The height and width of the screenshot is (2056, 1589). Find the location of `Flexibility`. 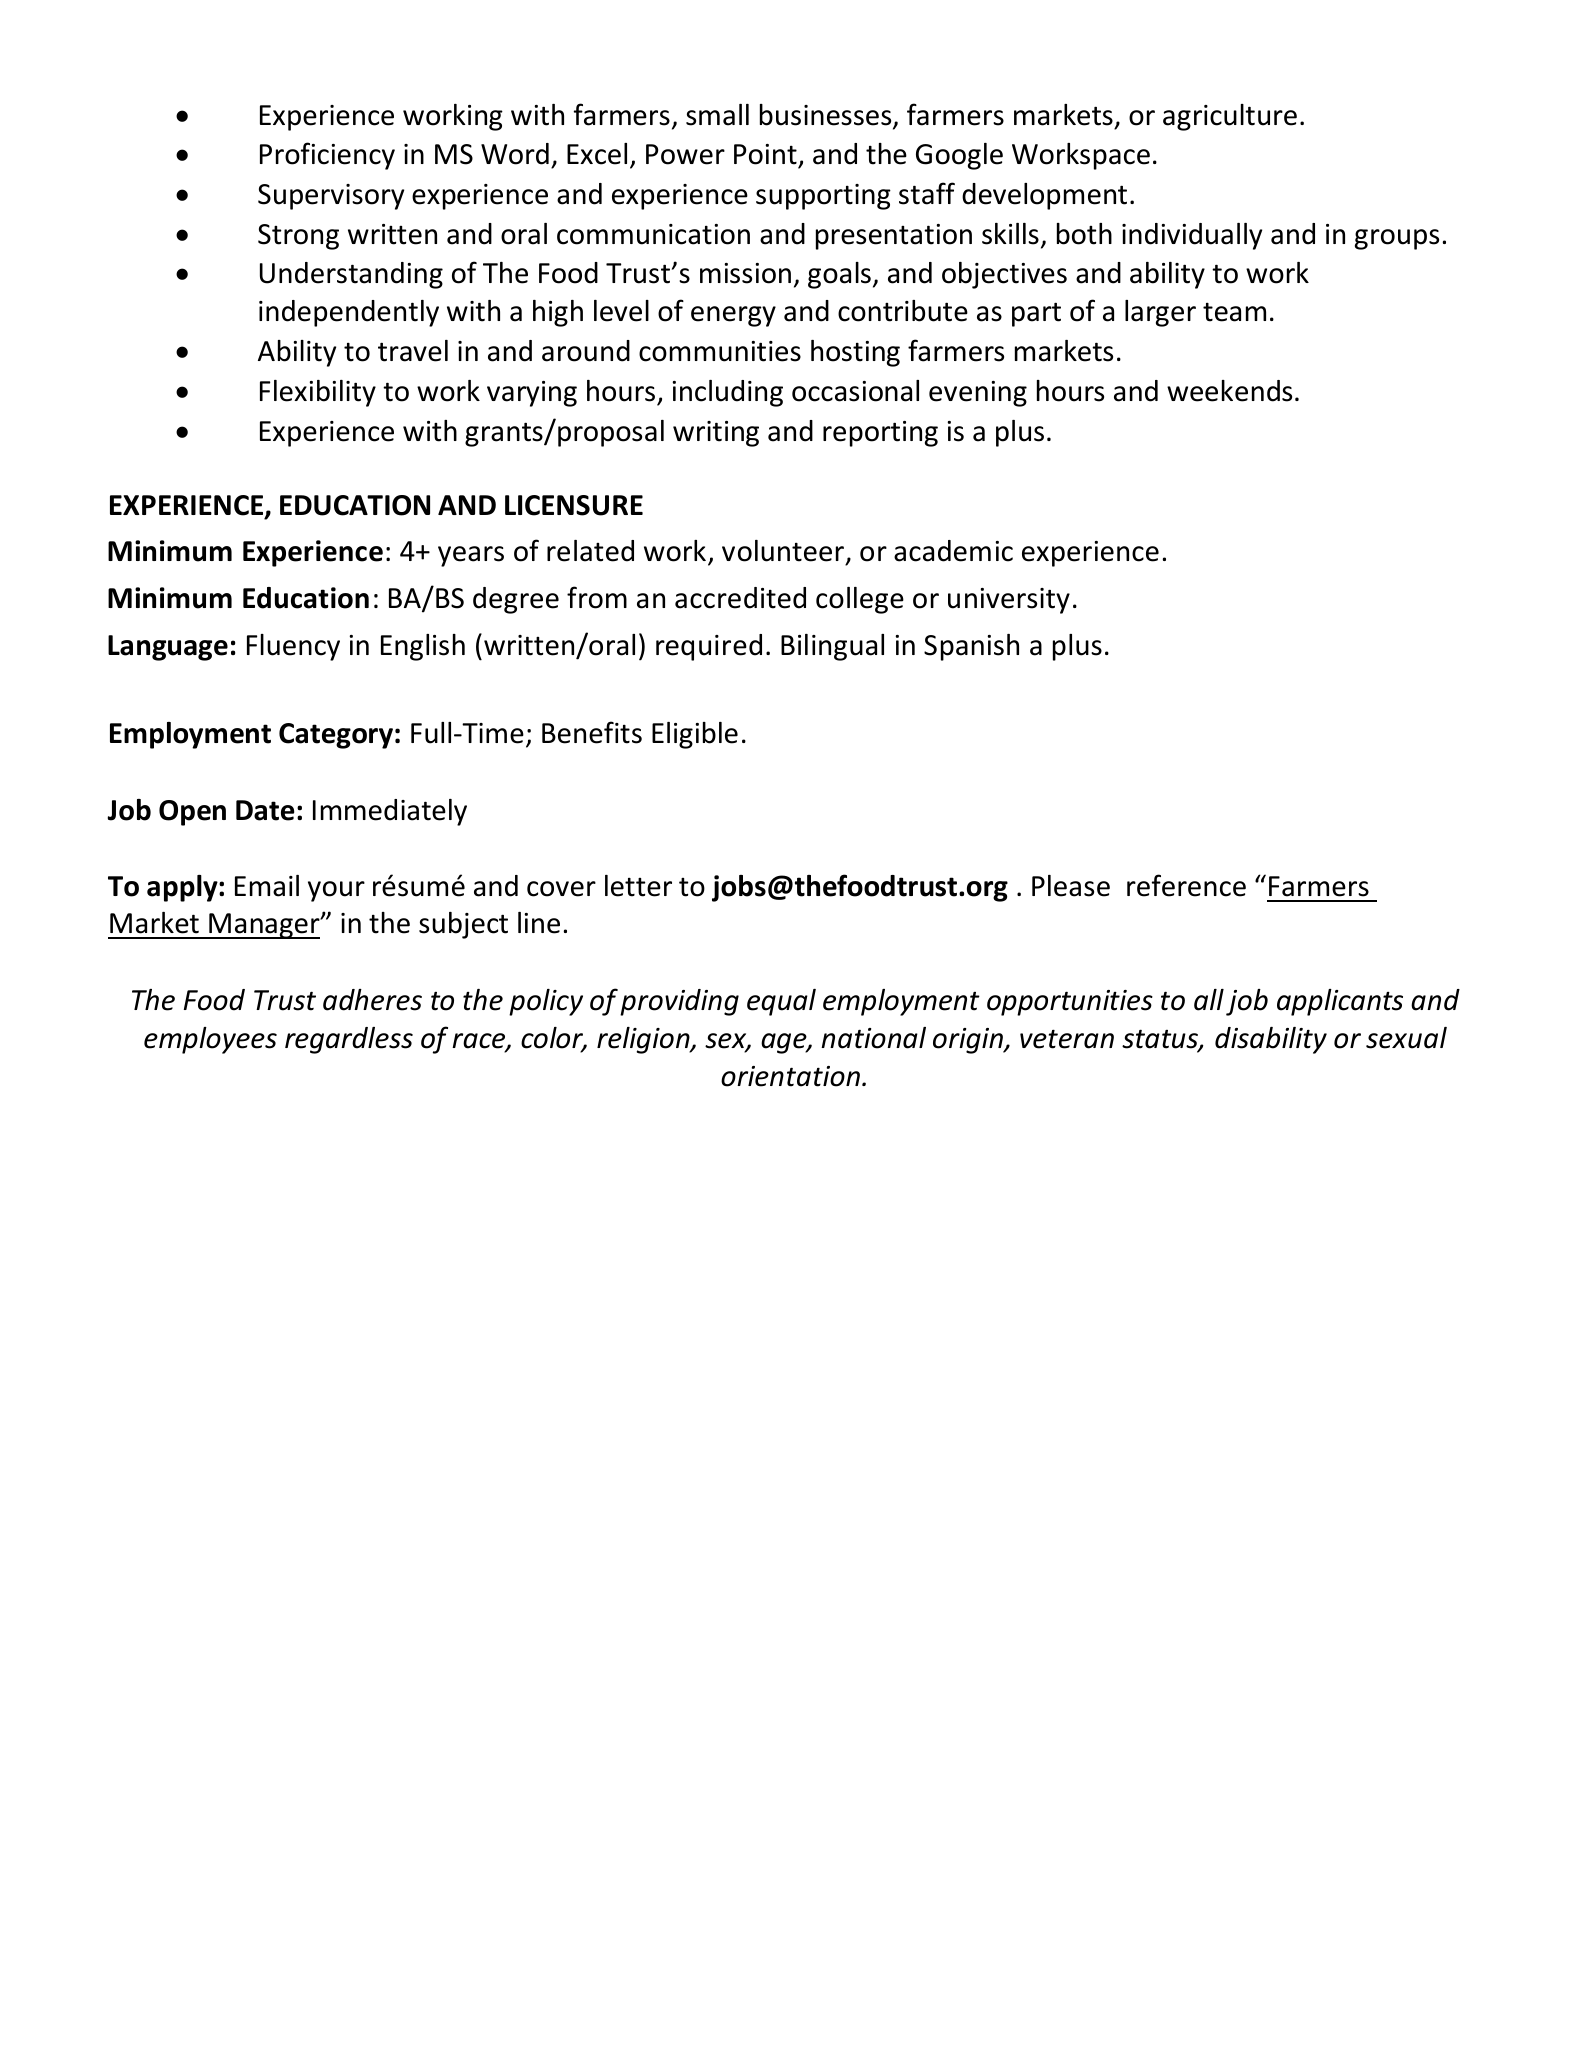

Flexibility is located at coordinates (318, 393).
